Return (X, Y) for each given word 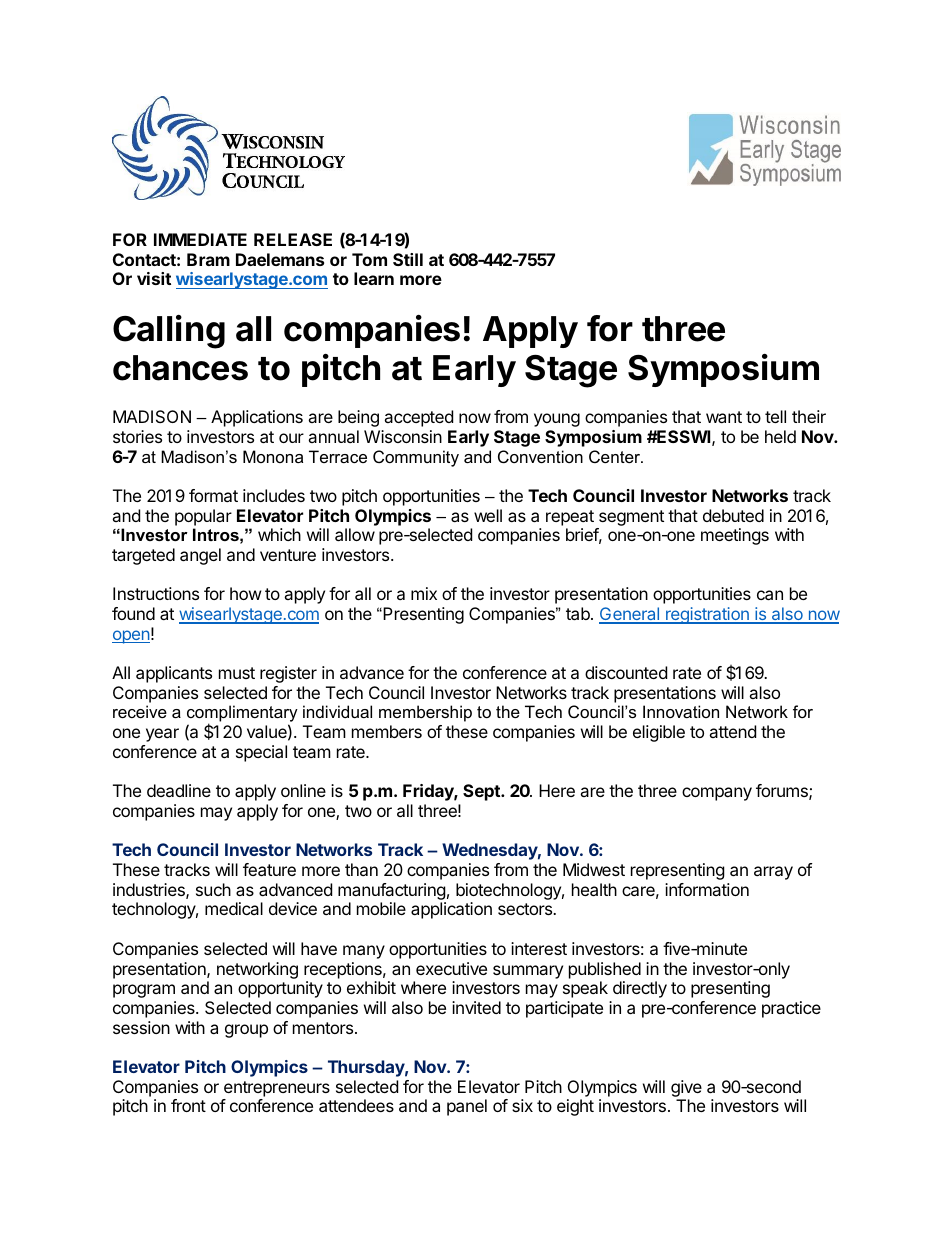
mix (424, 593)
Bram (208, 259)
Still (408, 259)
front (188, 1105)
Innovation (681, 711)
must (237, 673)
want (724, 417)
